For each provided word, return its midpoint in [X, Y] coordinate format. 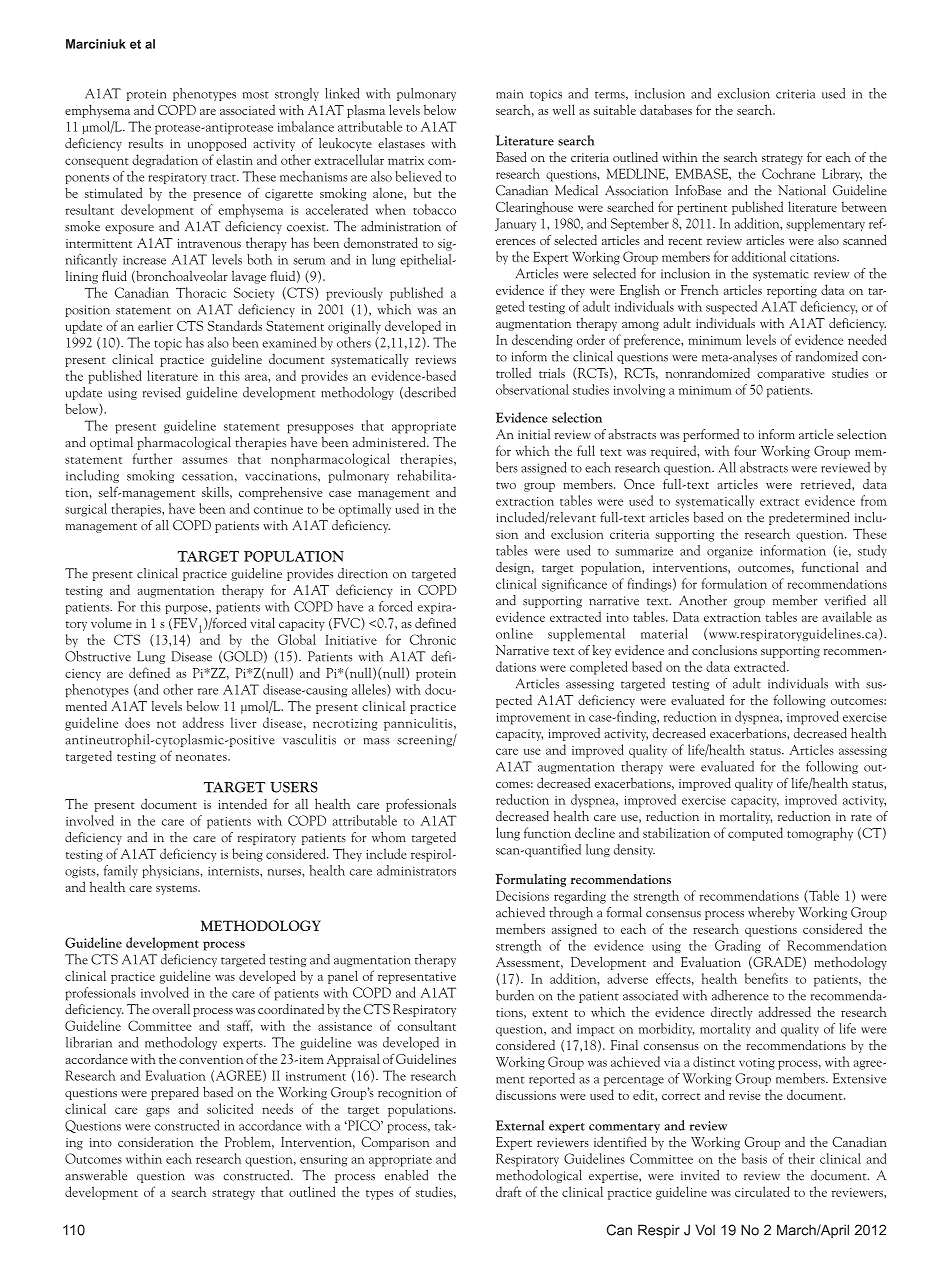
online [514, 633]
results [145, 143]
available [847, 616]
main [510, 94]
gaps [158, 1112]
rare [208, 691]
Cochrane [788, 173]
